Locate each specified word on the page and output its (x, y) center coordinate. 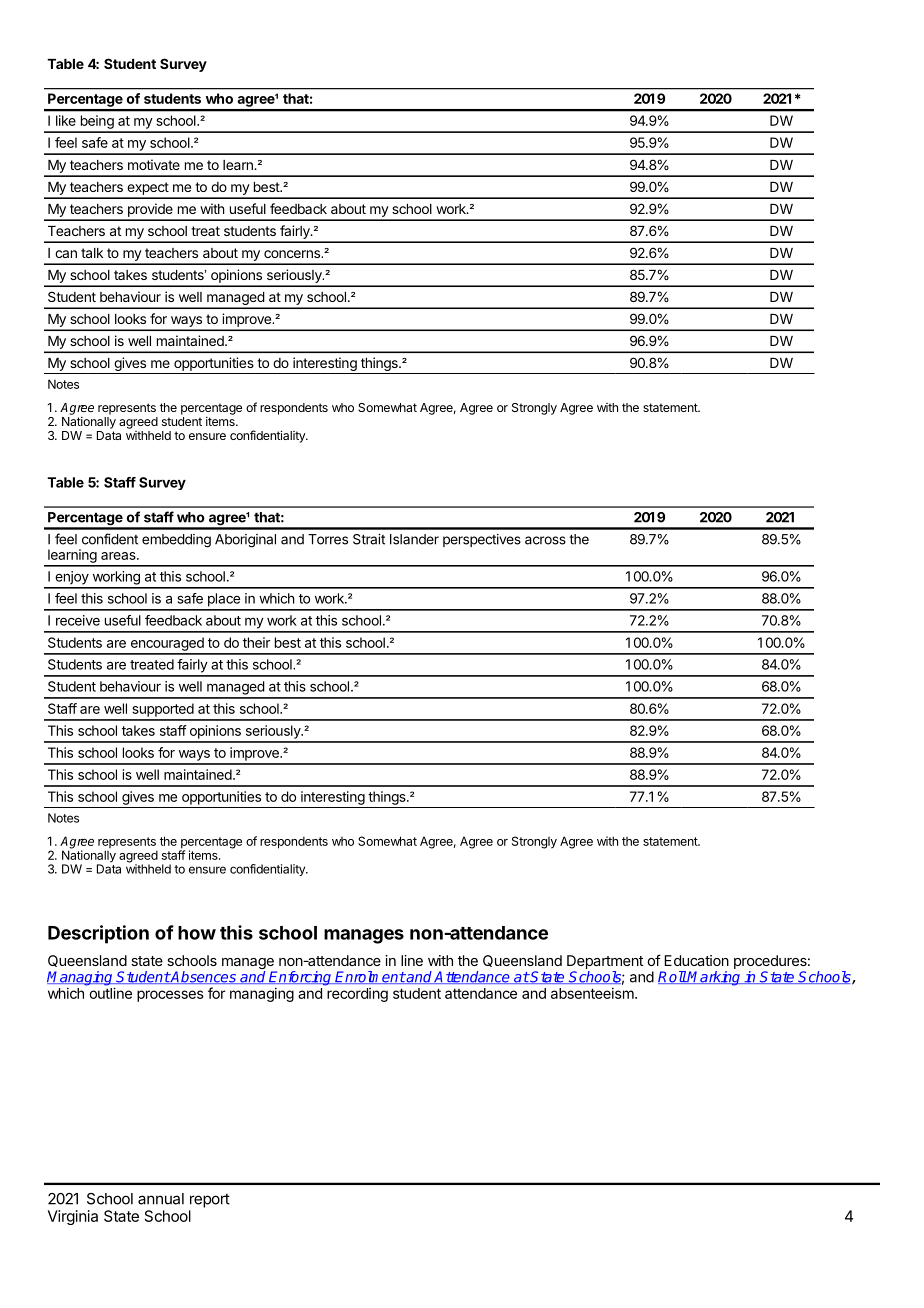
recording (357, 995)
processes (170, 996)
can (66, 254)
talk (92, 253)
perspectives (482, 540)
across (545, 540)
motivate (154, 164)
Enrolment (370, 977)
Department (605, 962)
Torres (328, 539)
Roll (672, 977)
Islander (414, 539)
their (256, 642)
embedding (176, 541)
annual (161, 1199)
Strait (369, 539)
